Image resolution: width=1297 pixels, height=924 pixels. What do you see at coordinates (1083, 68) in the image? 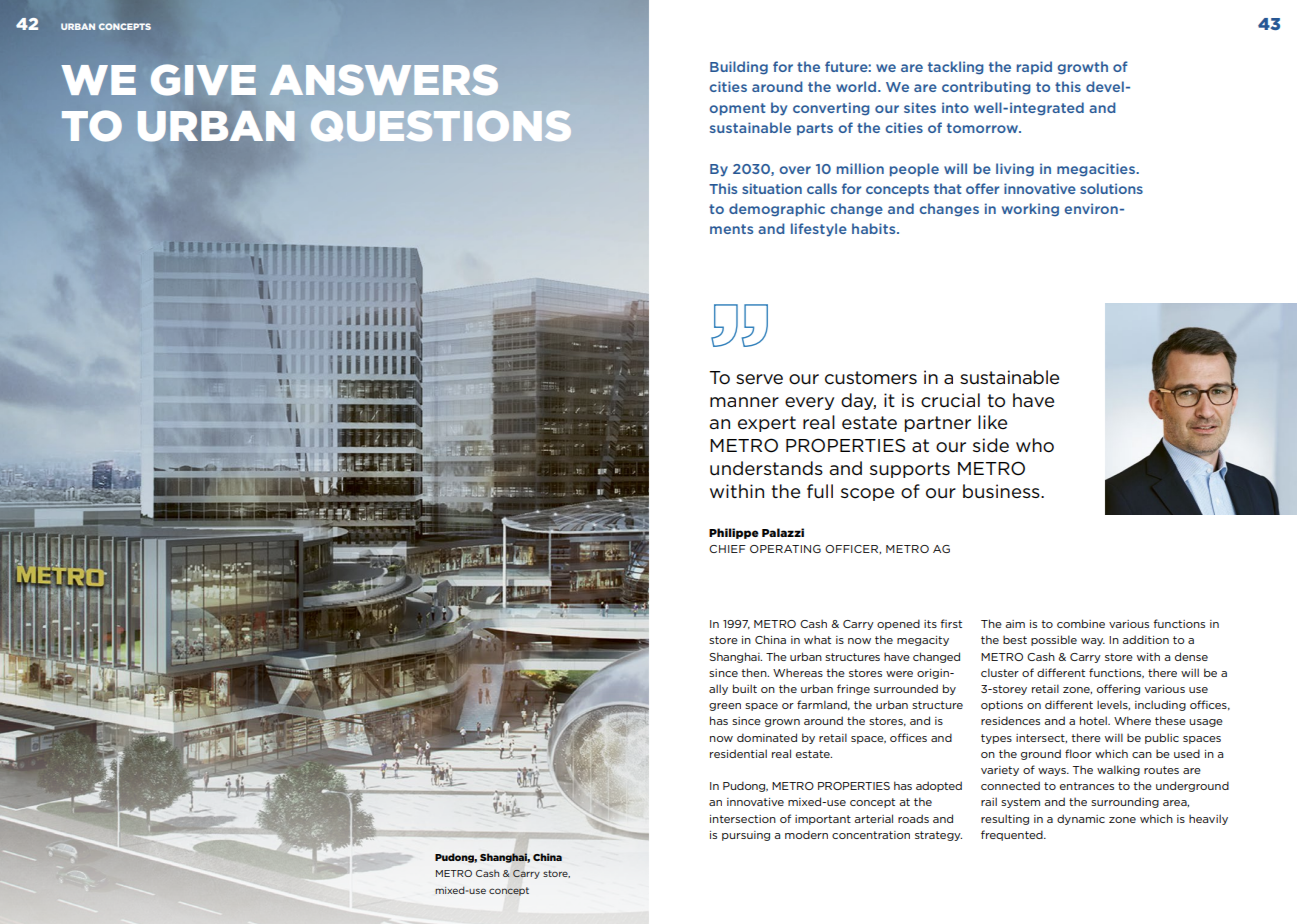
I see `growth` at bounding box center [1083, 68].
